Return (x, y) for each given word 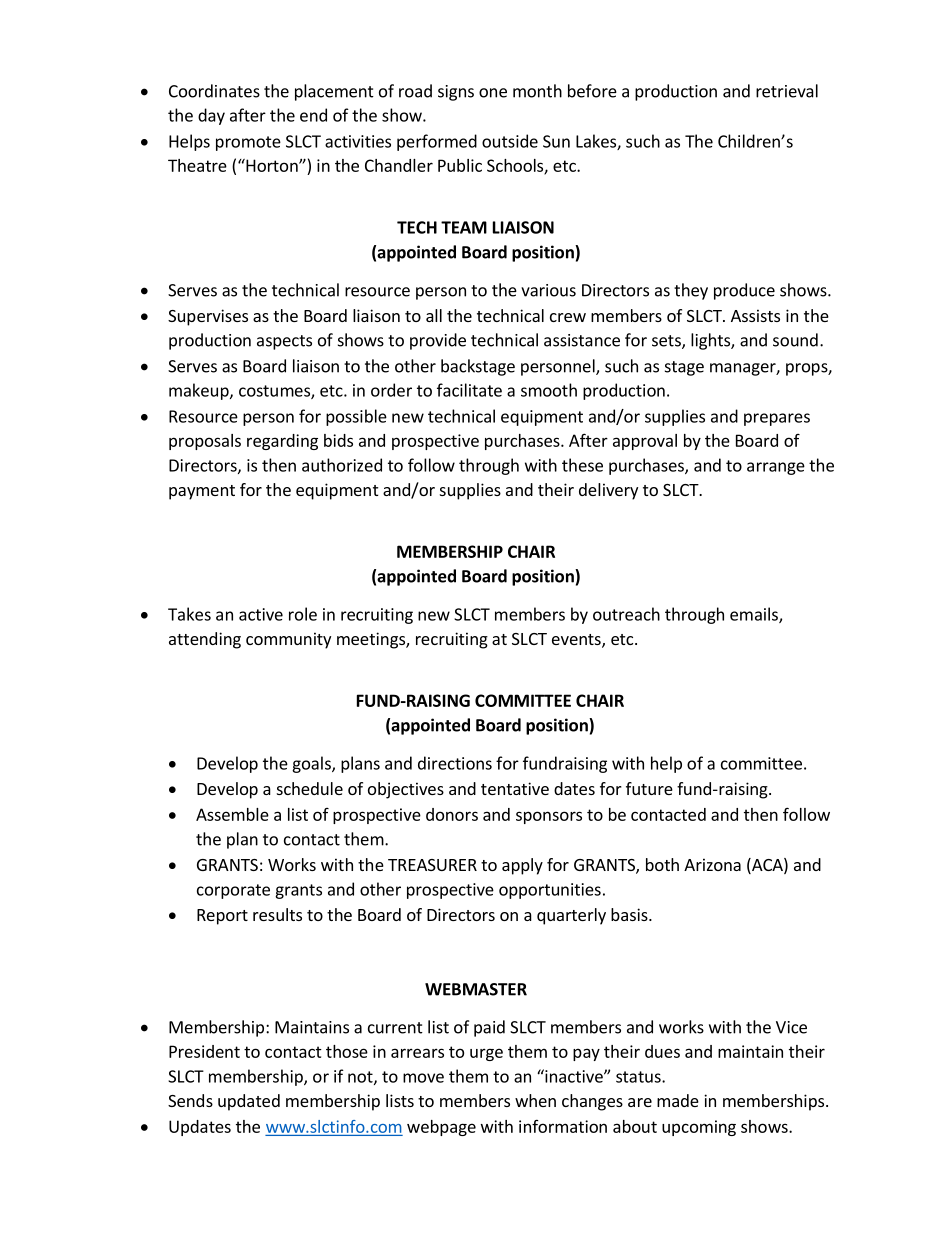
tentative (515, 788)
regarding (282, 442)
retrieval (787, 91)
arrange (776, 468)
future (649, 788)
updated (249, 1102)
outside (510, 141)
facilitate (469, 390)
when (535, 1100)
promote (248, 143)
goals (312, 764)
